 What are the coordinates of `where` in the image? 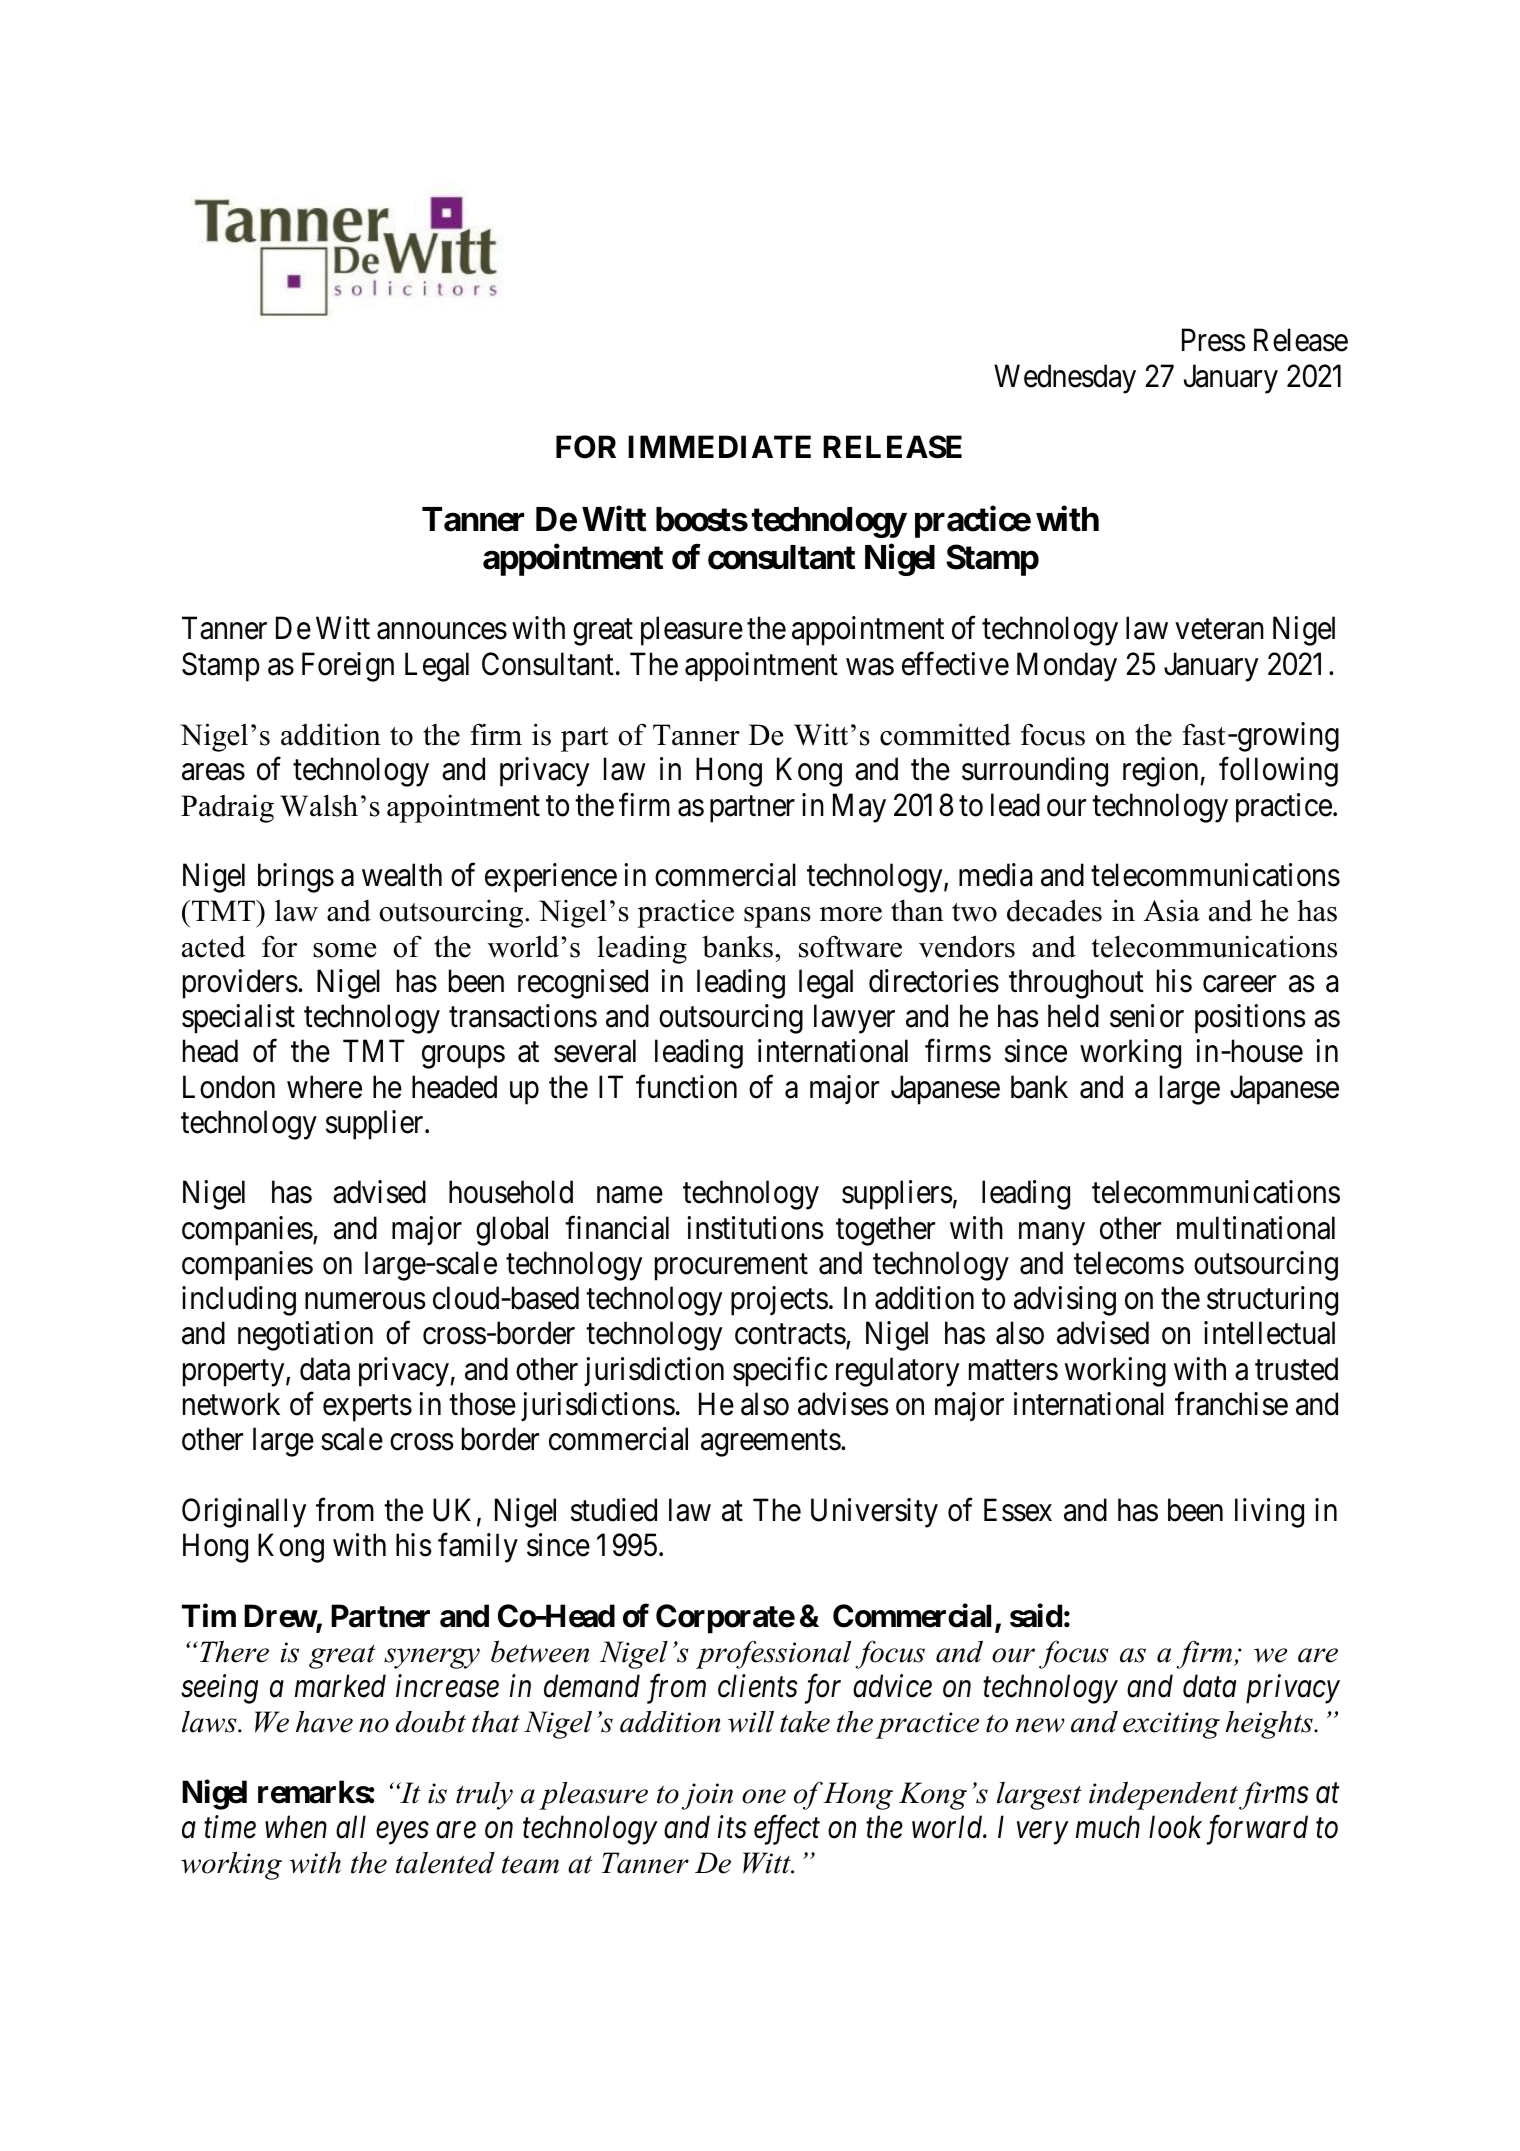 It's located at (324, 1087).
